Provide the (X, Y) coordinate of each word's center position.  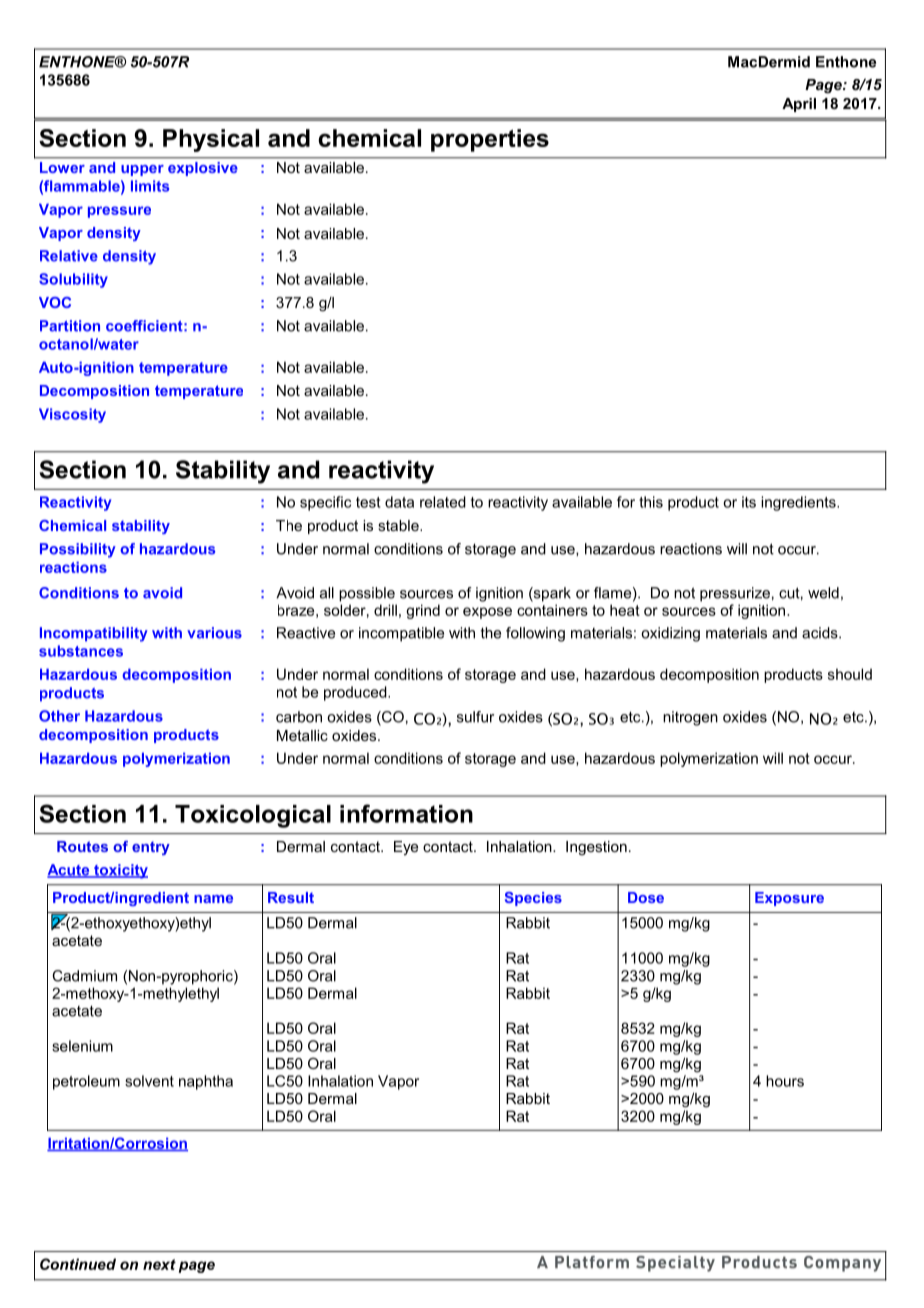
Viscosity (72, 415)
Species (533, 899)
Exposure (789, 899)
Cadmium (84, 976)
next (159, 1264)
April (799, 105)
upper (142, 170)
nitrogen (690, 718)
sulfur (475, 717)
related (443, 502)
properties (490, 140)
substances (81, 651)
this (651, 502)
